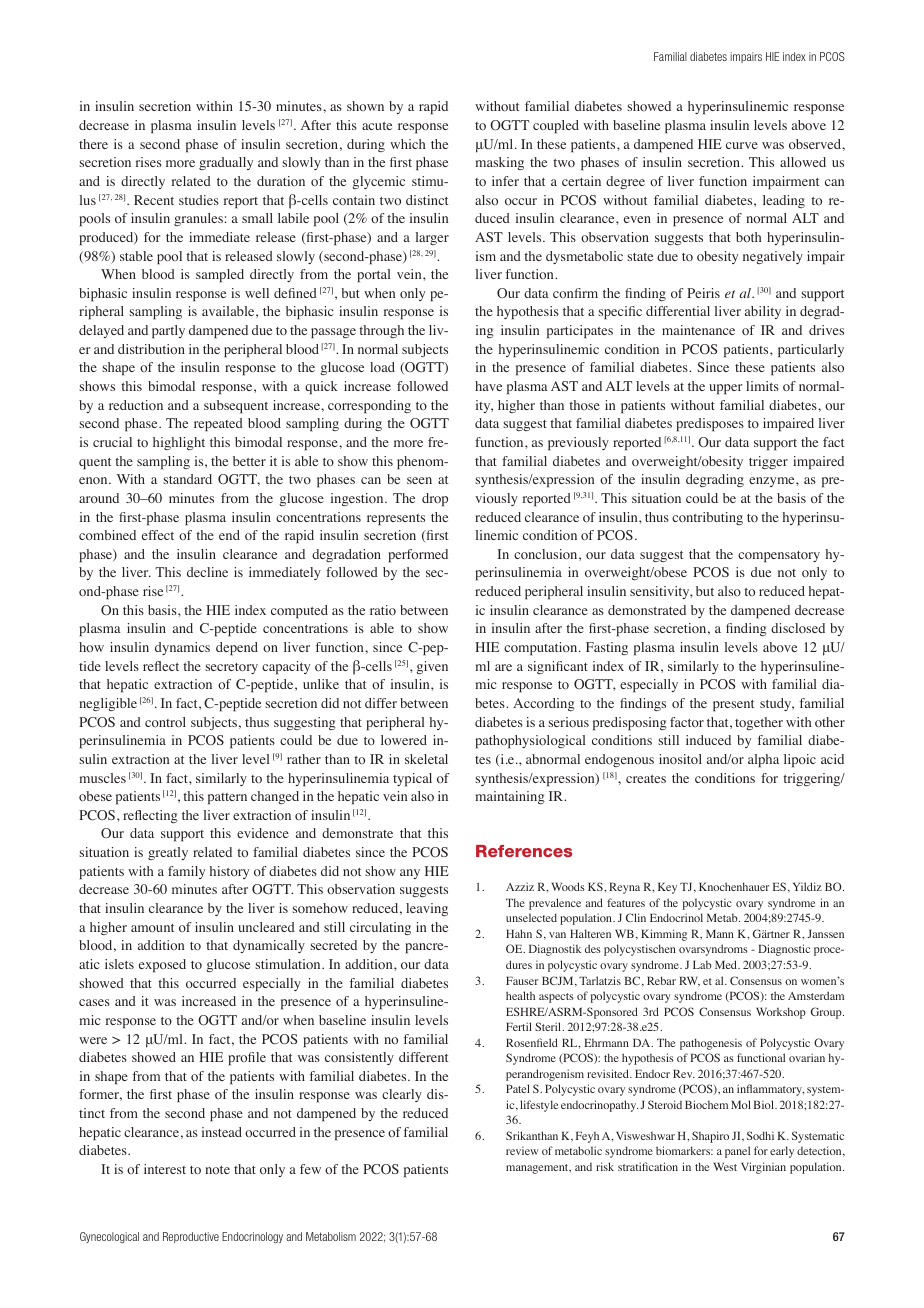  I want to click on any, so click(410, 874).
